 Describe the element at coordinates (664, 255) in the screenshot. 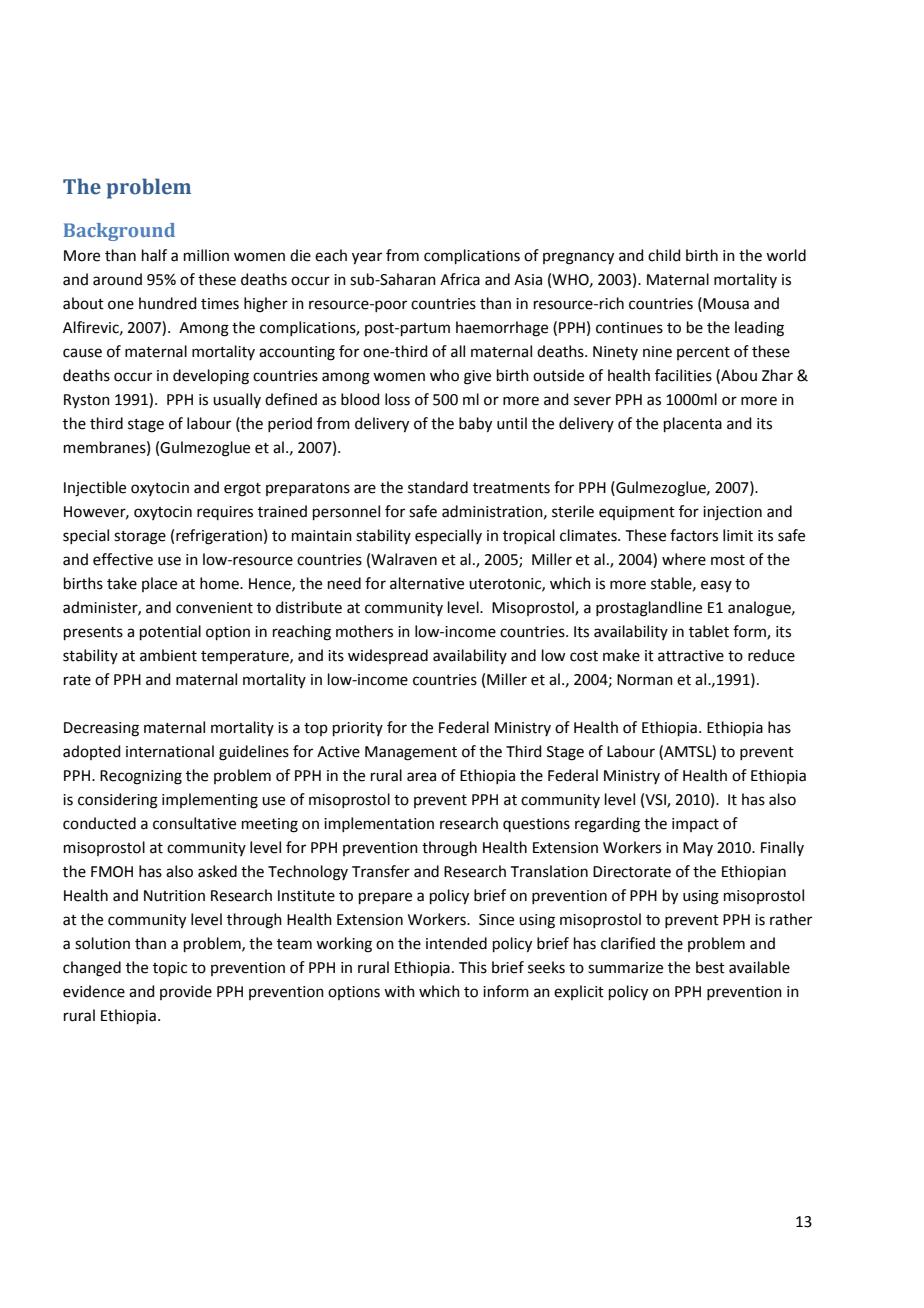

I see `child` at that location.
